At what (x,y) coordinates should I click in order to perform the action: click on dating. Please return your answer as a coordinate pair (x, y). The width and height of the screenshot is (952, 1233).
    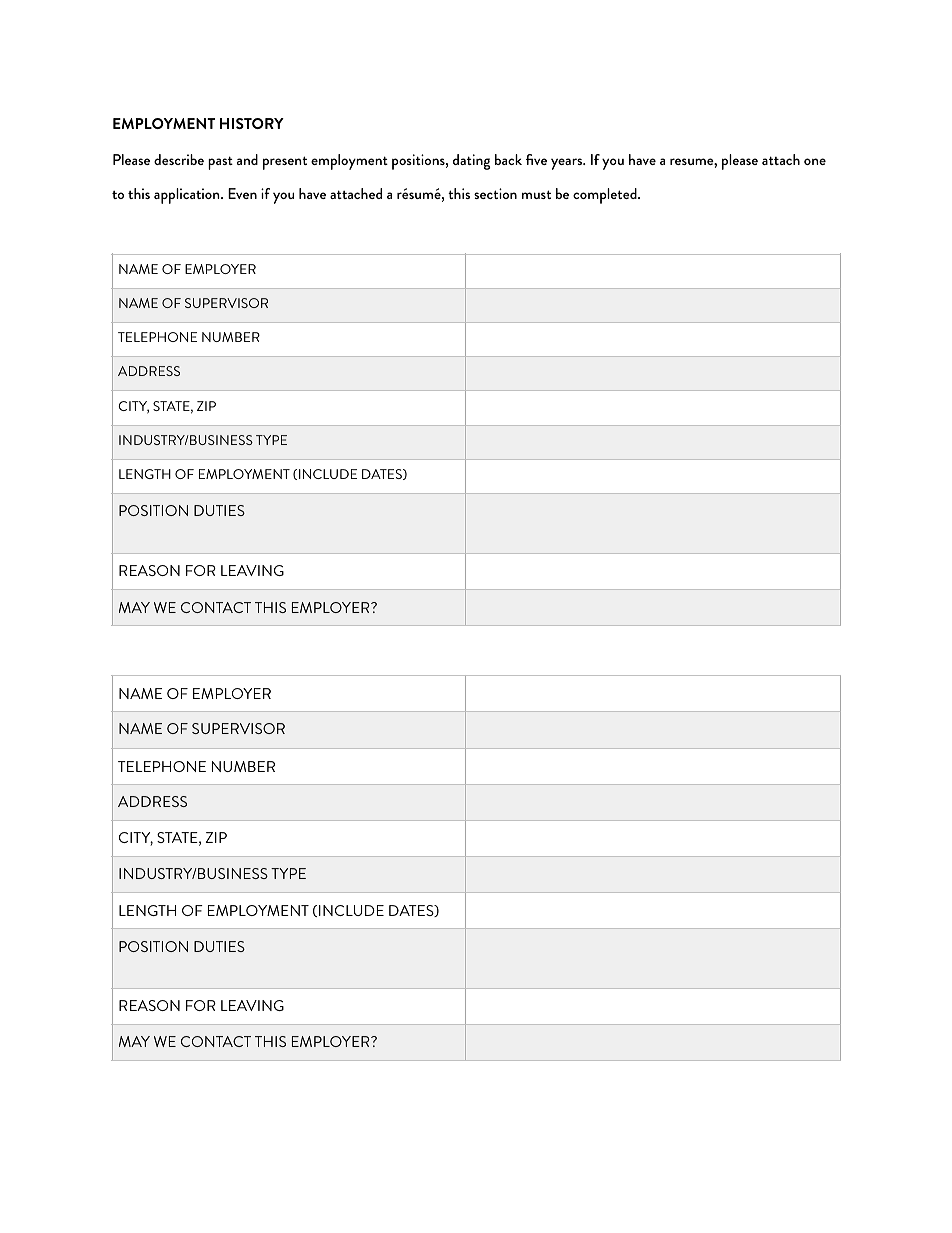
    Looking at the image, I should click on (471, 162).
